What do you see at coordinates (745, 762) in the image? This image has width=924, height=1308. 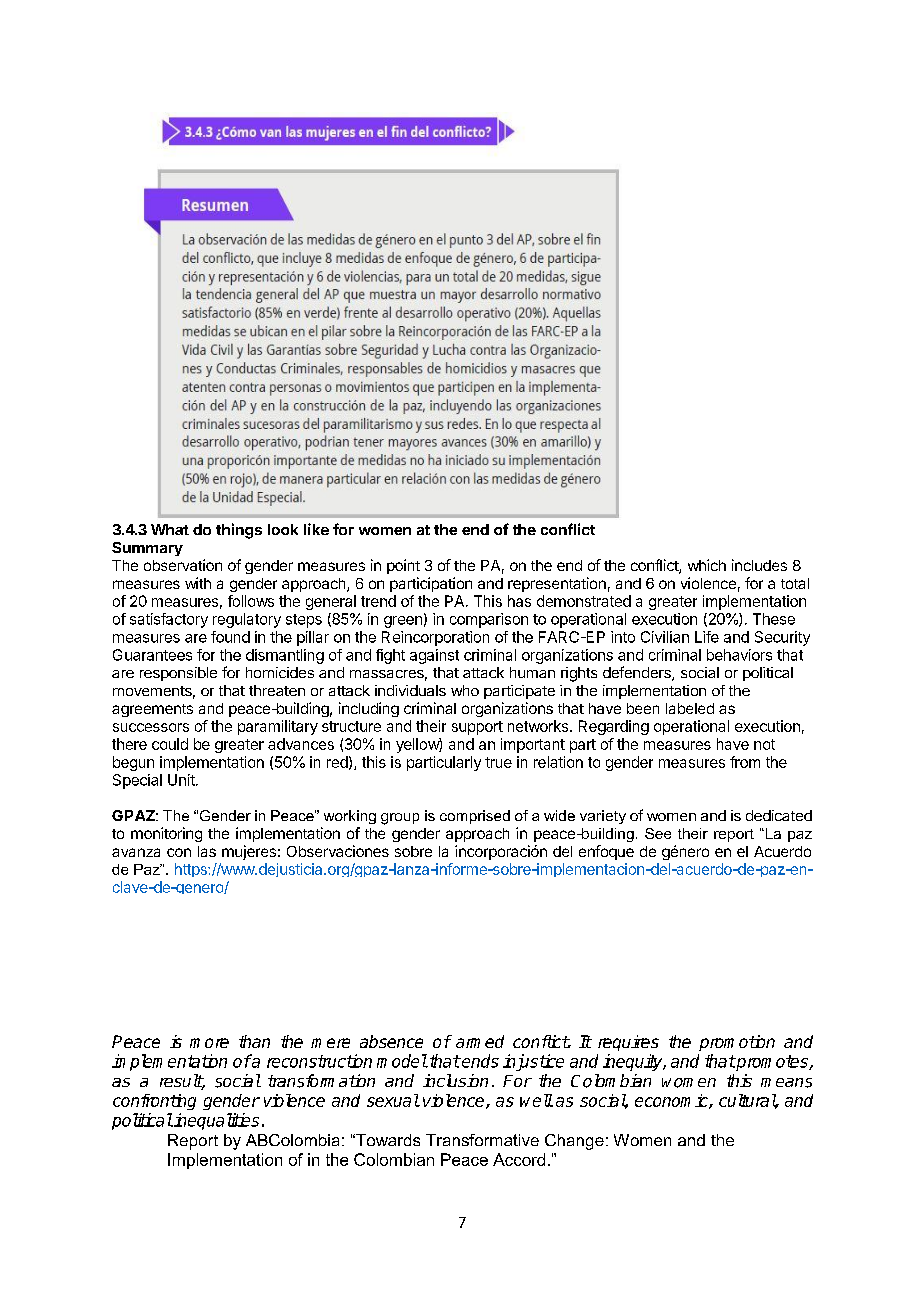 I see `from` at bounding box center [745, 762].
